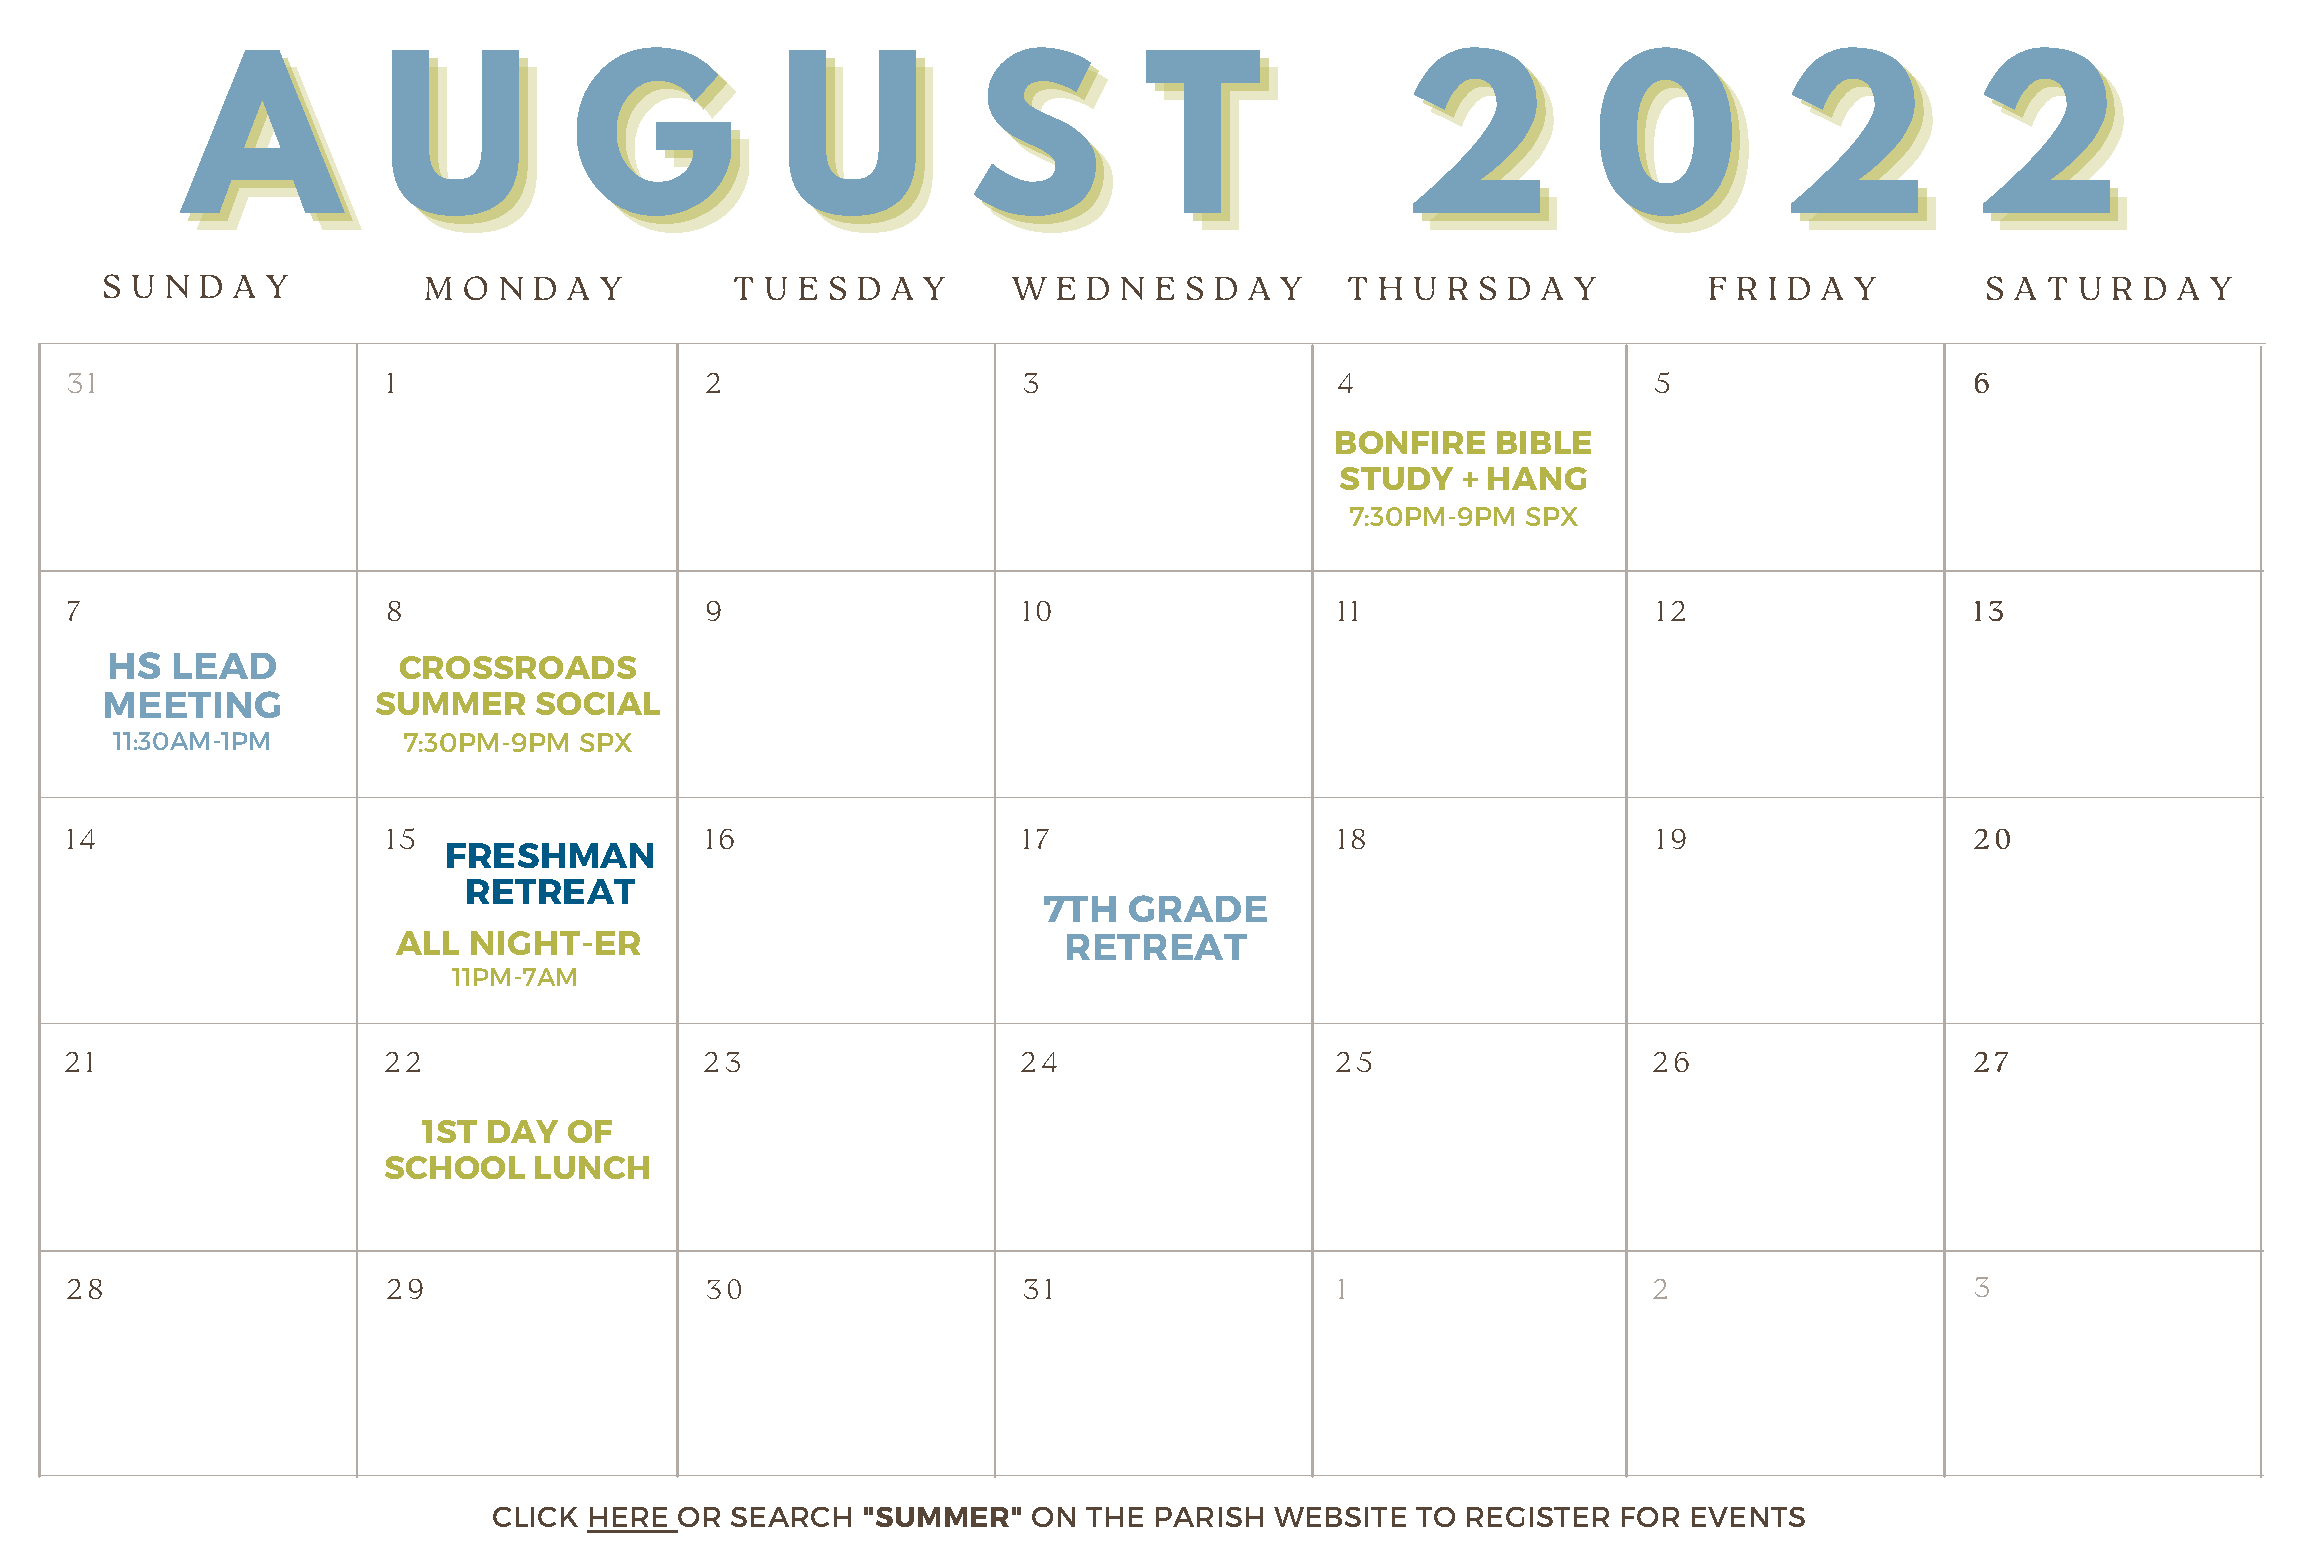  What do you see at coordinates (523, 1131) in the screenshot?
I see `DAY` at bounding box center [523, 1131].
